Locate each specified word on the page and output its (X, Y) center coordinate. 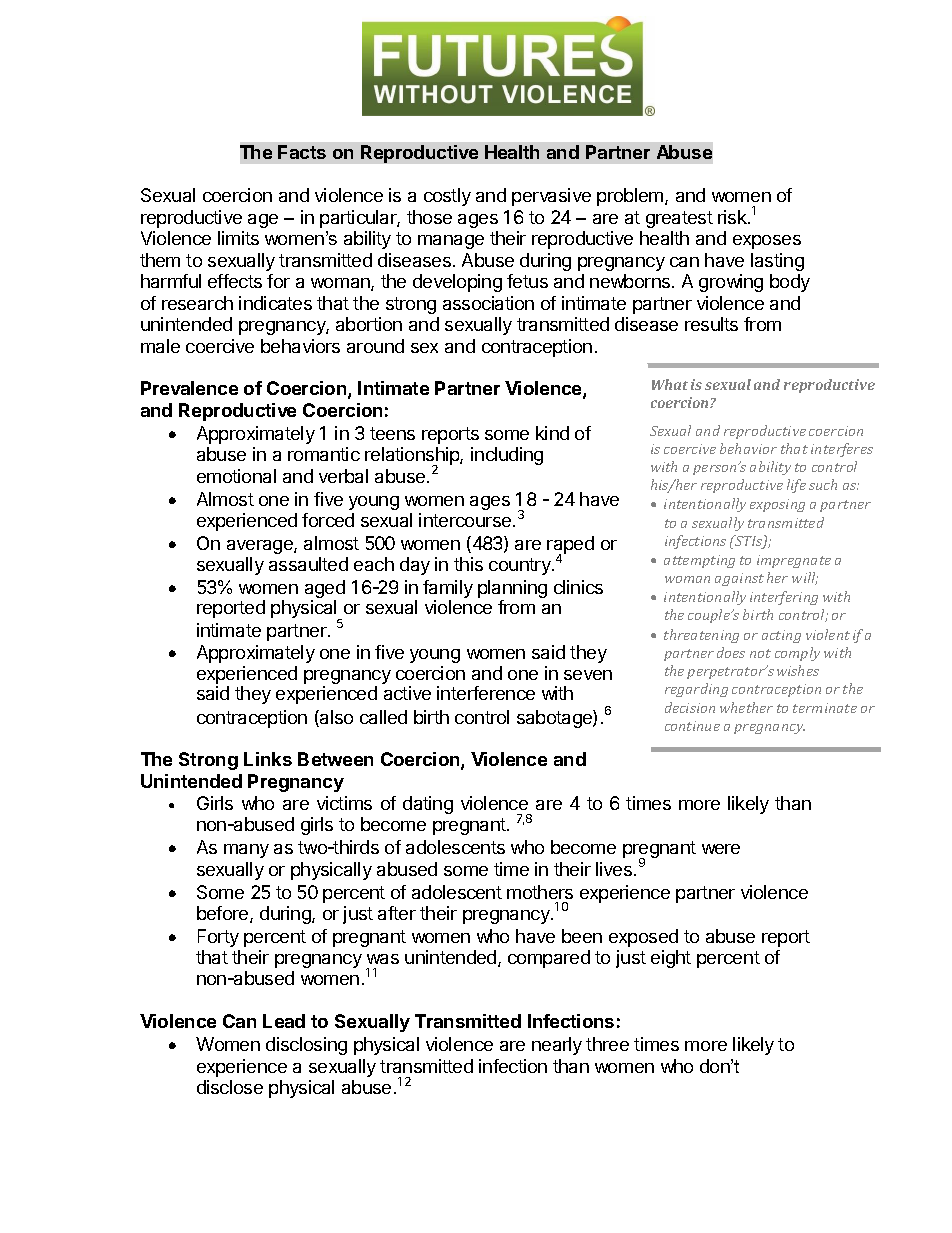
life (796, 486)
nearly (557, 1046)
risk (733, 217)
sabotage (555, 719)
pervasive (551, 197)
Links (268, 759)
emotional (236, 476)
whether (746, 707)
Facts (302, 152)
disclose (230, 1087)
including (507, 456)
